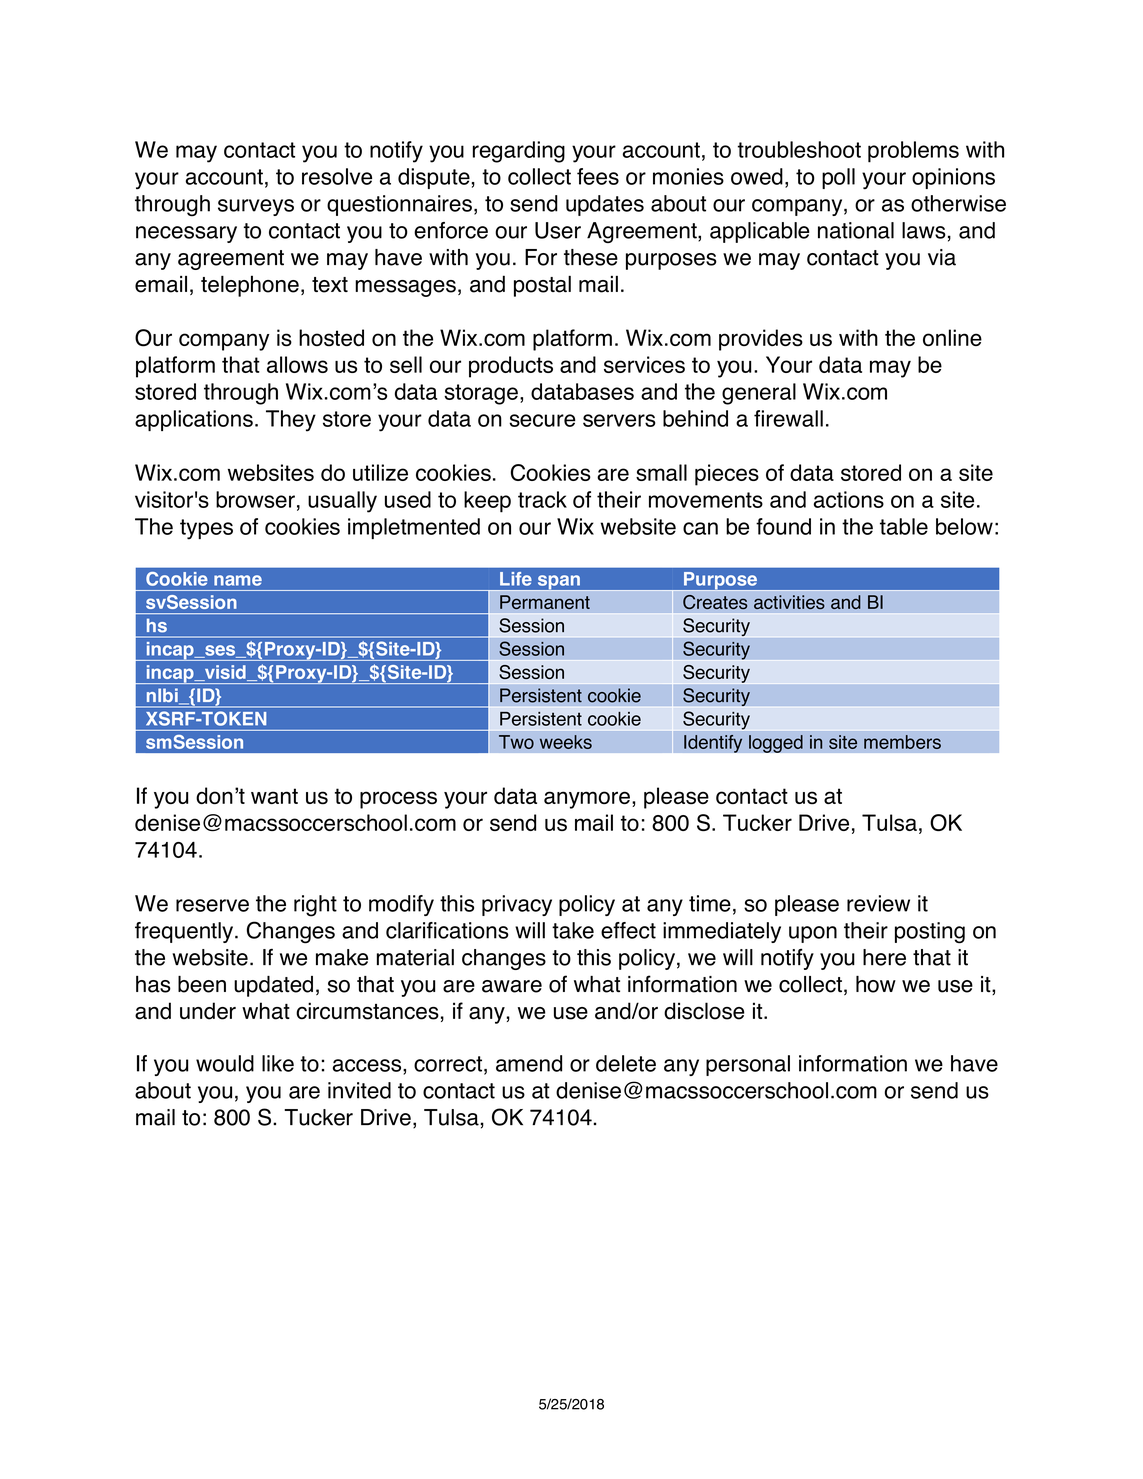 The width and height of the screenshot is (1143, 1479). What do you see at coordinates (545, 602) in the screenshot?
I see `Permanent` at bounding box center [545, 602].
